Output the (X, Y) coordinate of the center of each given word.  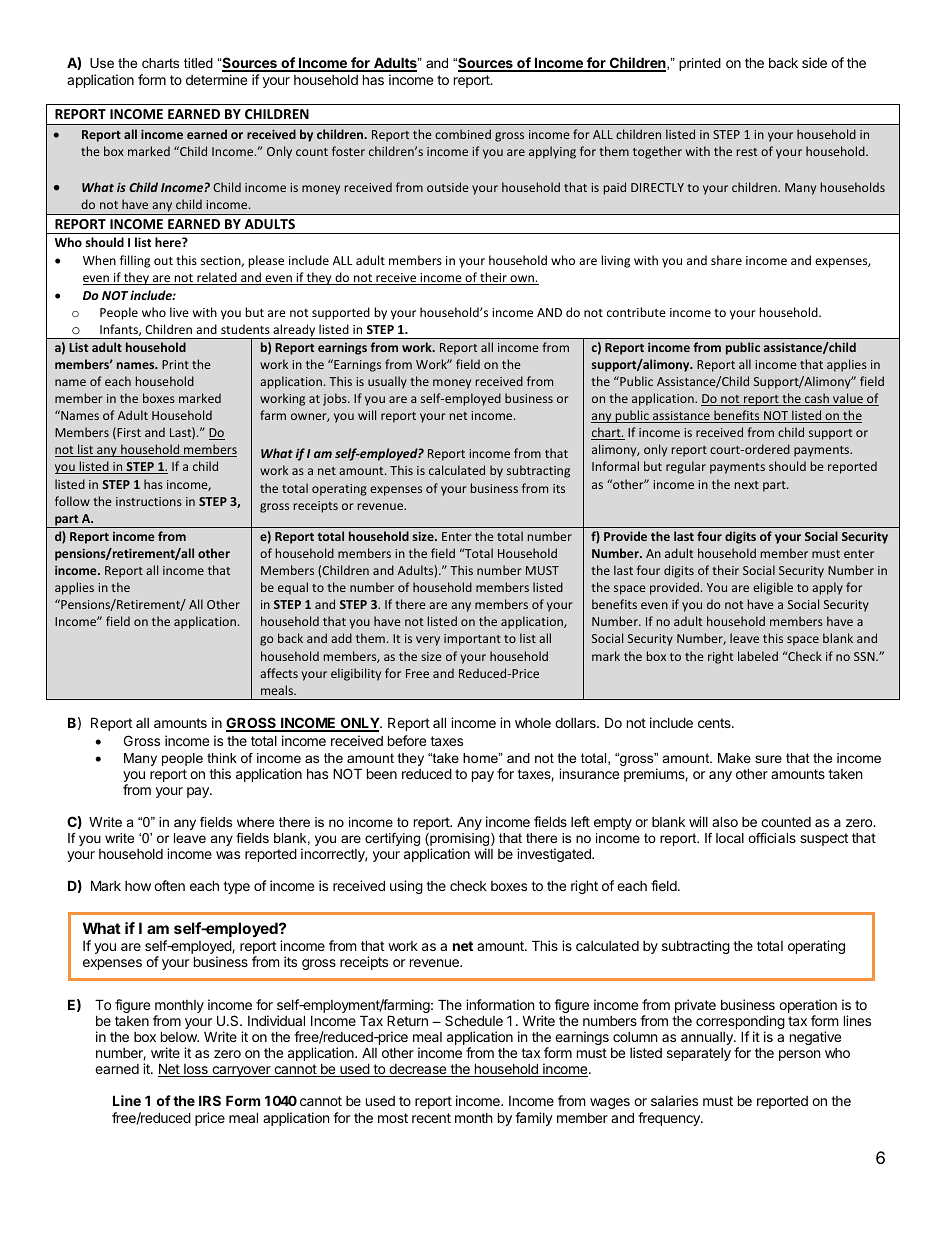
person (799, 1055)
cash (817, 399)
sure (768, 759)
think (222, 758)
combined (463, 134)
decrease (418, 1070)
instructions (149, 501)
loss (196, 1070)
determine (216, 79)
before (407, 740)
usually (387, 382)
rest (747, 152)
